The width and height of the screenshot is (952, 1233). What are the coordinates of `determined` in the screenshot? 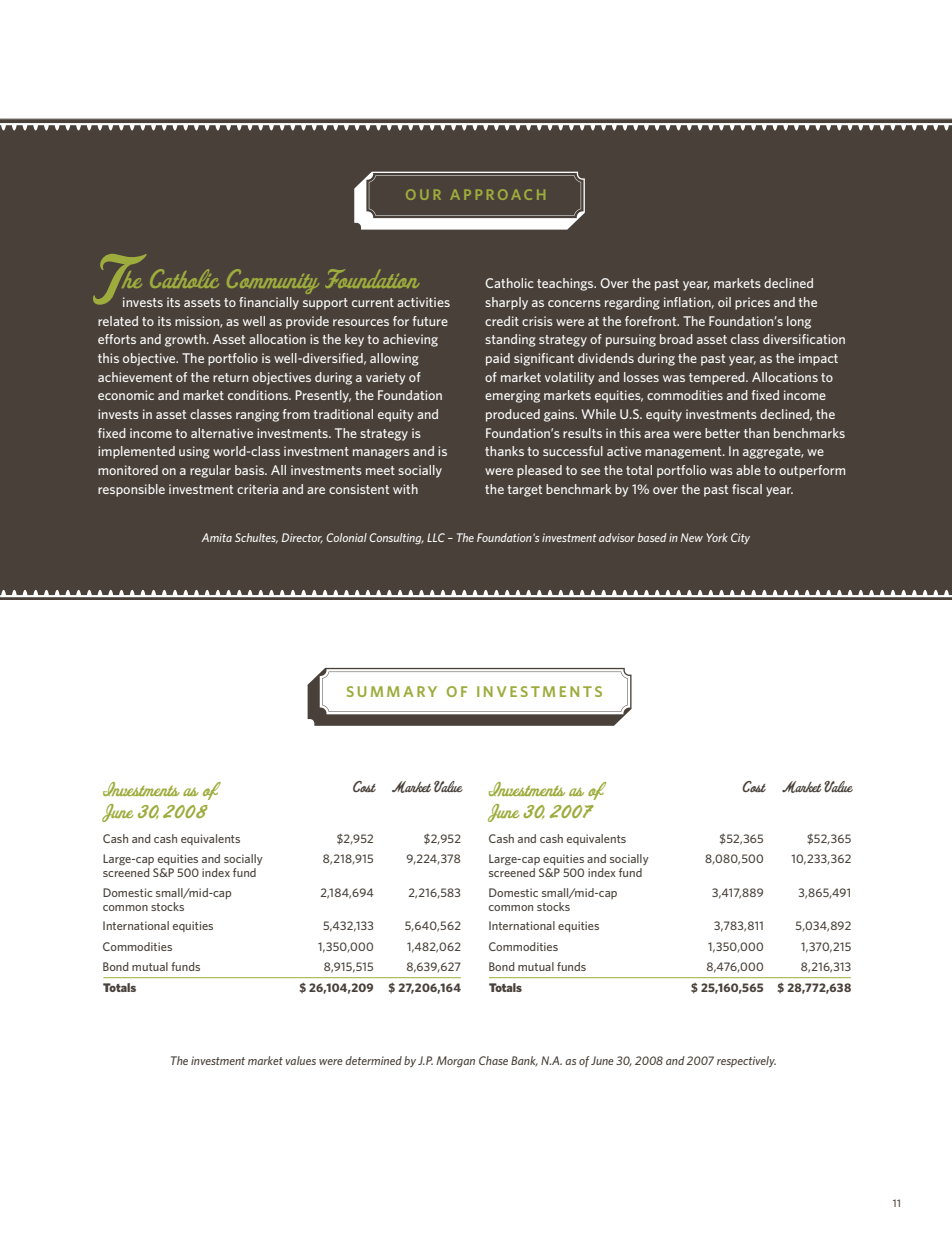 It's located at (373, 1060).
